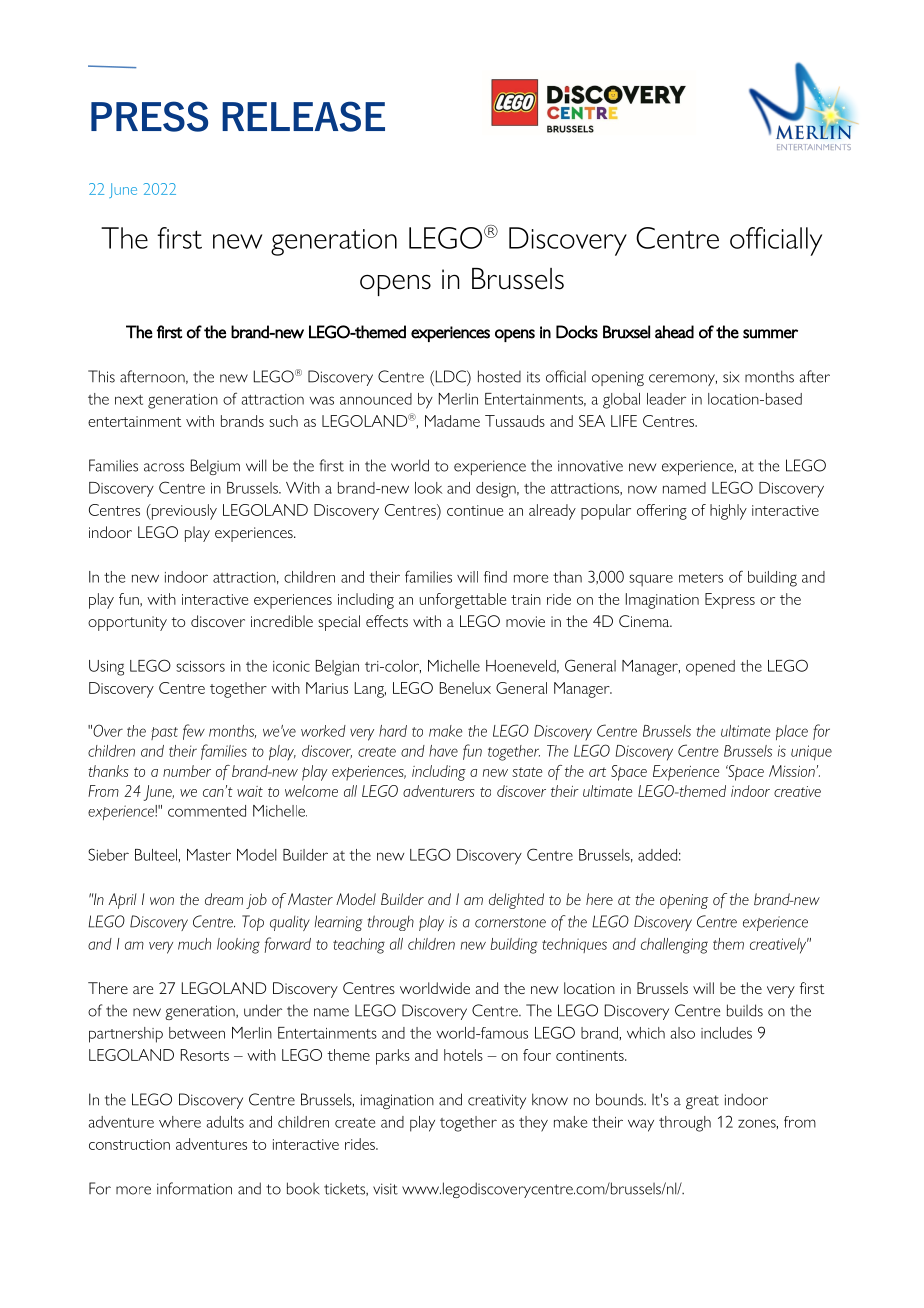 The width and height of the document is (924, 1308). What do you see at coordinates (728, 512) in the document?
I see `highly` at bounding box center [728, 512].
